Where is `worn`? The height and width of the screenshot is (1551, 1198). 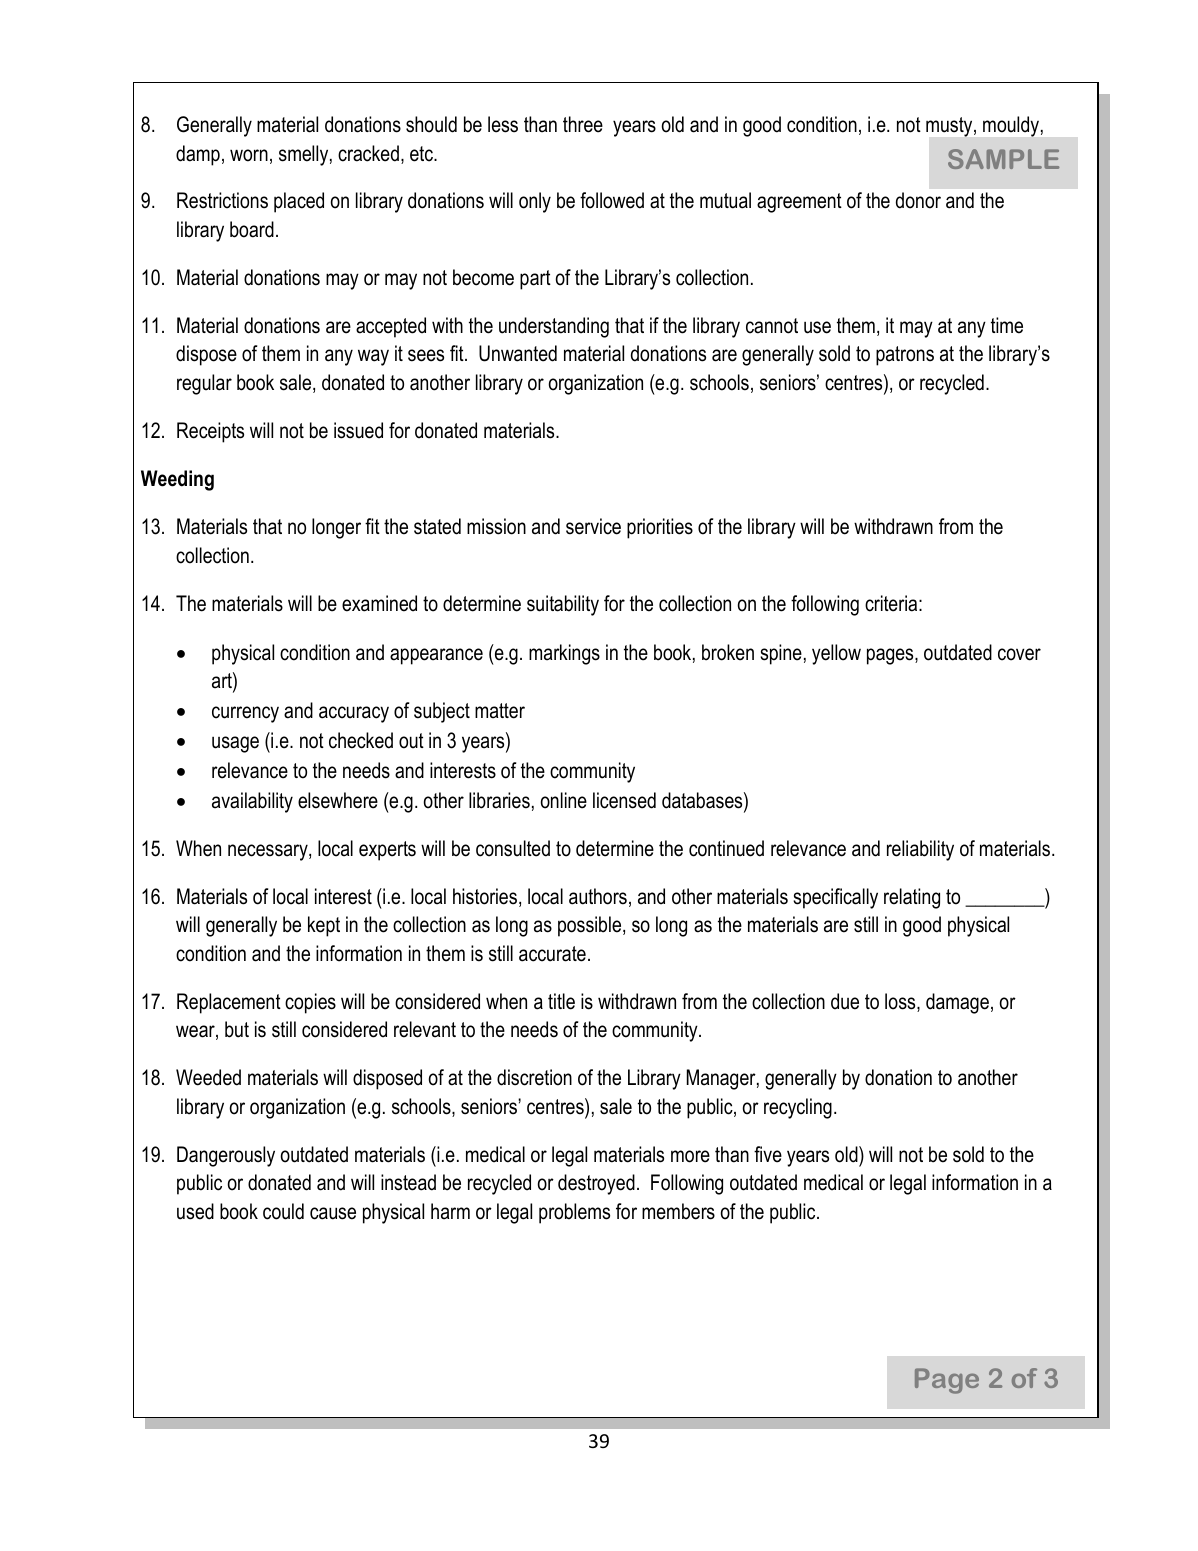
worn is located at coordinates (249, 155).
